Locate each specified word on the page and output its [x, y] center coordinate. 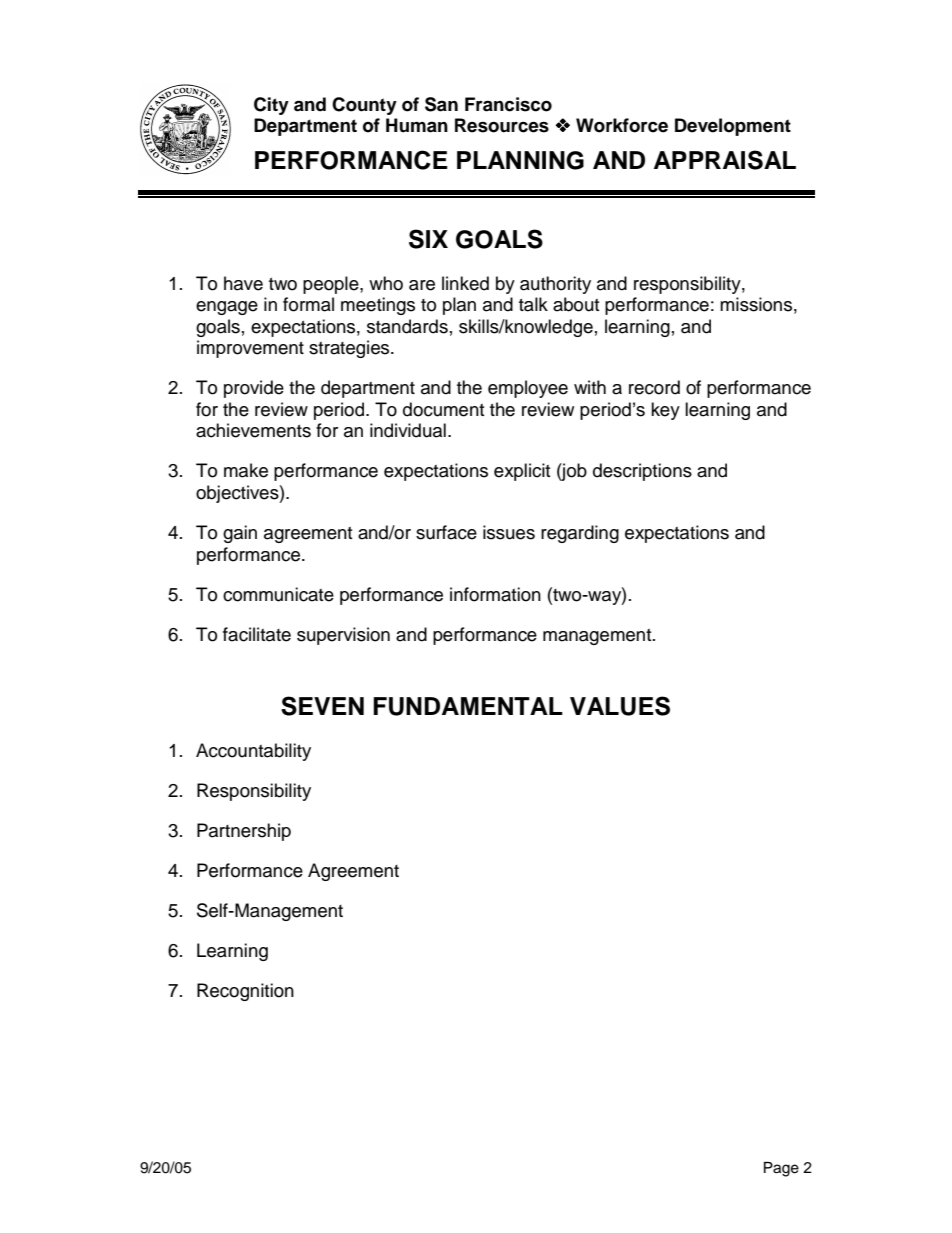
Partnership [244, 832]
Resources [502, 125]
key [665, 411]
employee [528, 389]
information [495, 594]
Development [733, 127]
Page [781, 1169]
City [271, 106]
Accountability [253, 752]
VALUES [620, 706]
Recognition [245, 992]
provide [254, 389]
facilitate [257, 634]
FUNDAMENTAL [468, 706]
